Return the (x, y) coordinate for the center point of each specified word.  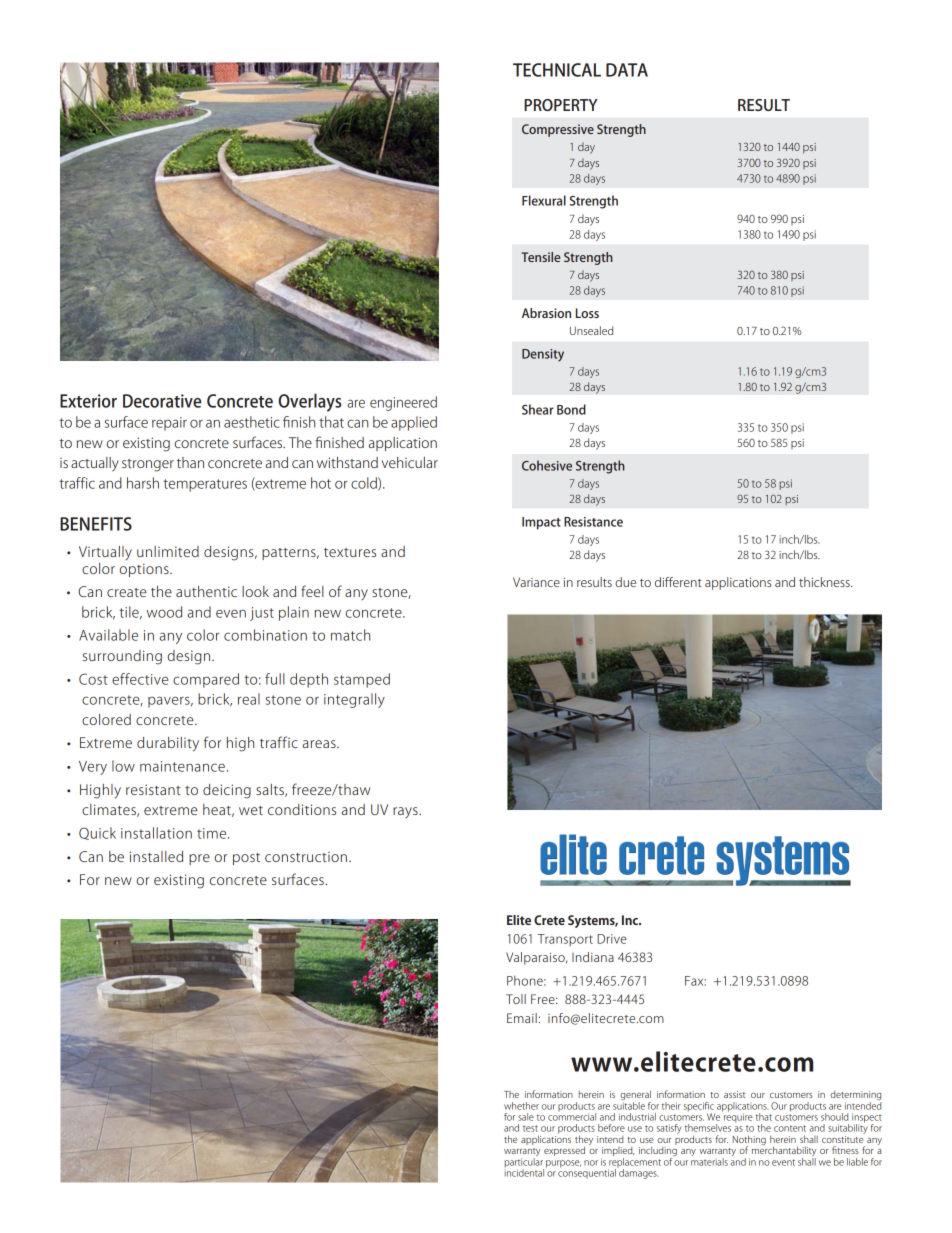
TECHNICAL (557, 70)
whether (521, 1106)
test (530, 1128)
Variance (536, 582)
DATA (627, 70)
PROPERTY (561, 105)
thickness (825, 582)
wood (164, 612)
